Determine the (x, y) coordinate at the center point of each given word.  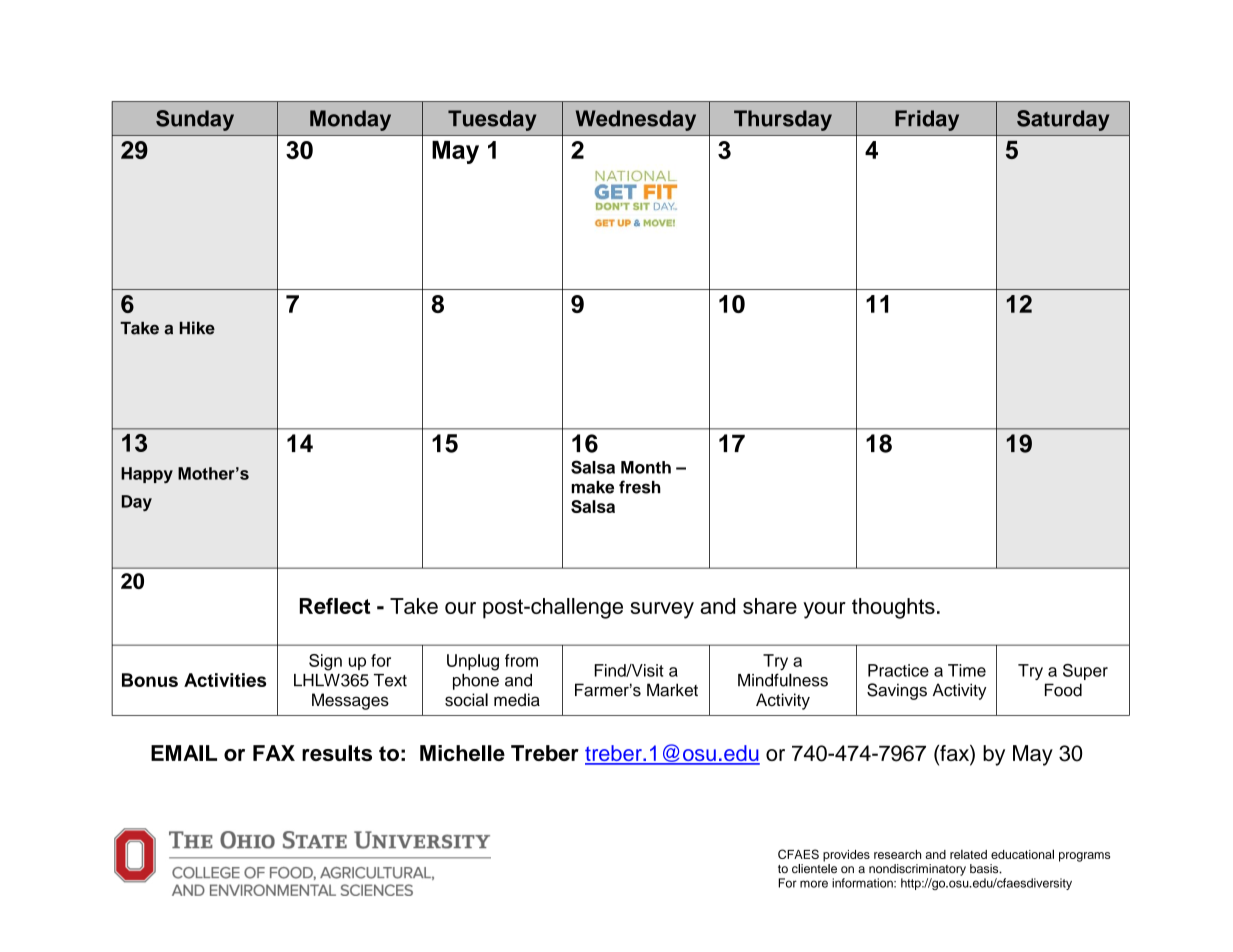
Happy (147, 475)
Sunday (195, 120)
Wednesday (636, 120)
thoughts (893, 608)
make (593, 487)
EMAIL (184, 753)
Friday (927, 120)
